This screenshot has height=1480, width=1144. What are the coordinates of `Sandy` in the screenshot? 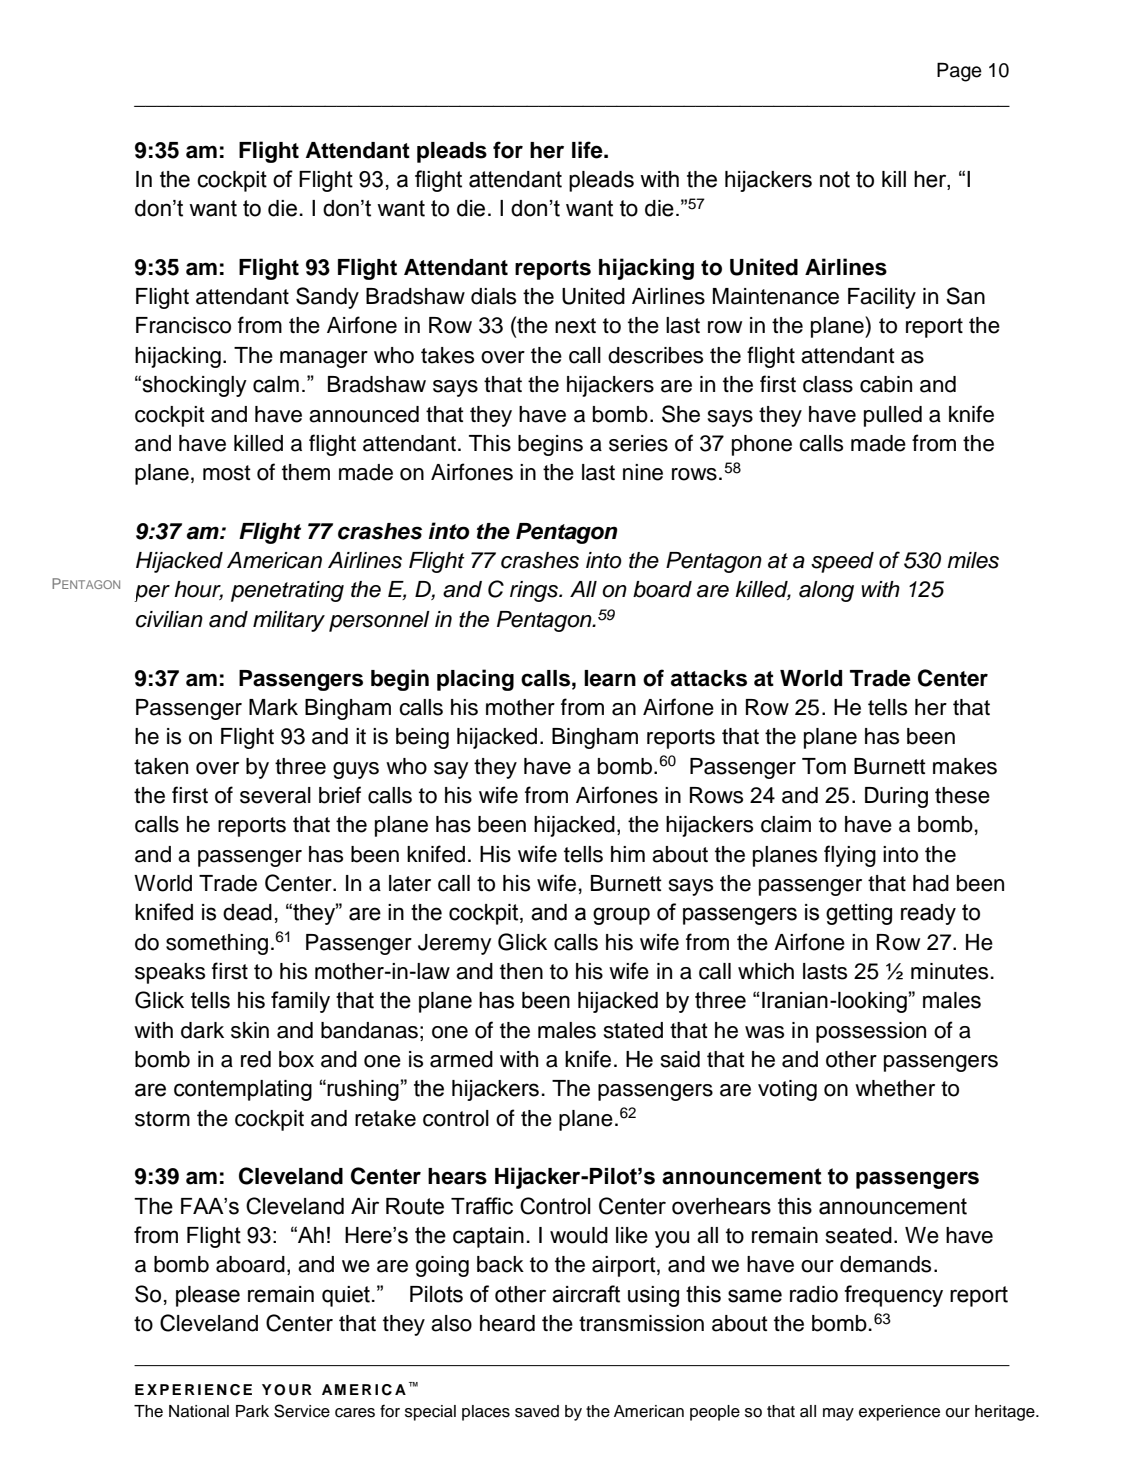 It's located at (327, 298).
